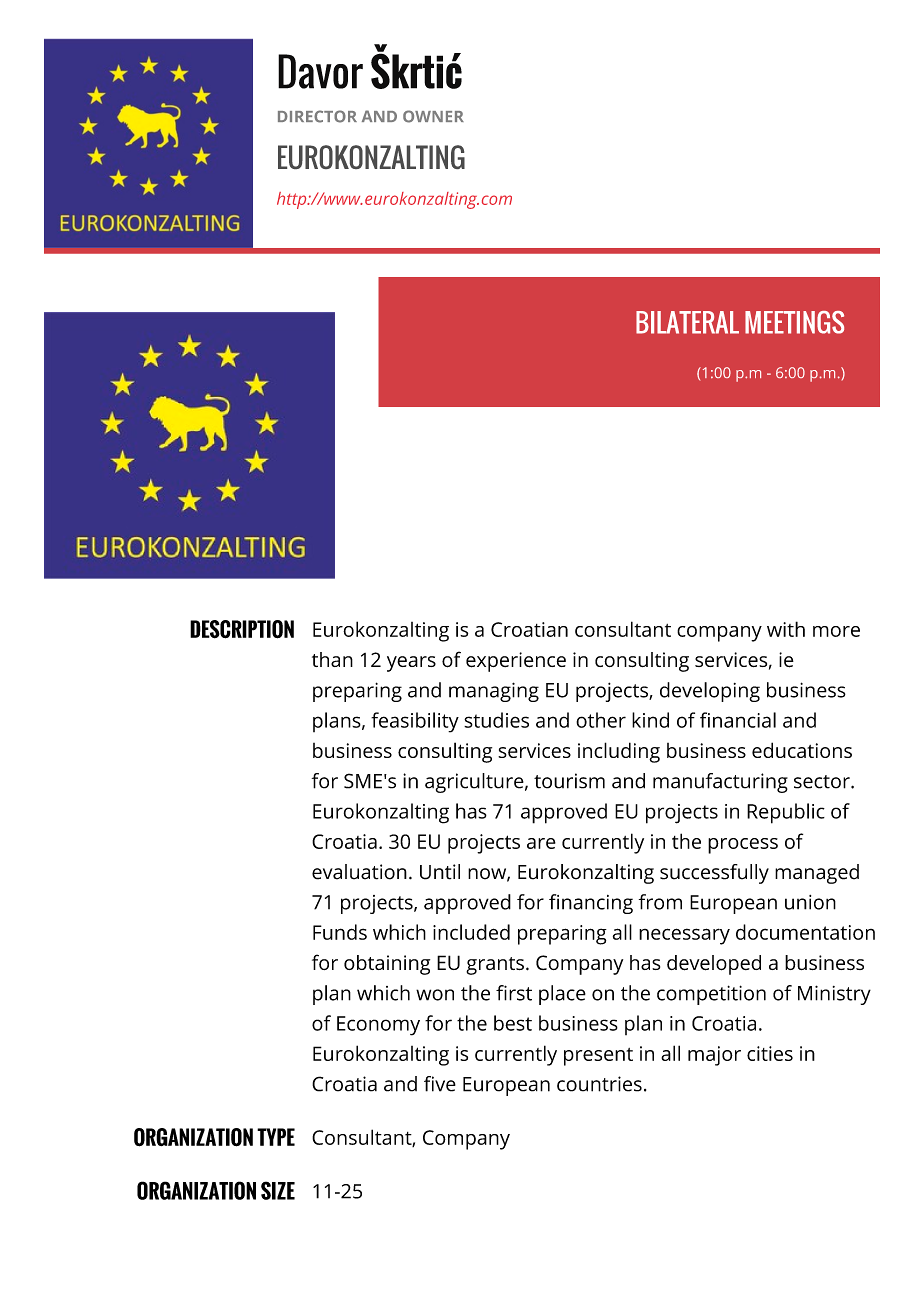  Describe the element at coordinates (541, 843) in the document. I see `are` at that location.
